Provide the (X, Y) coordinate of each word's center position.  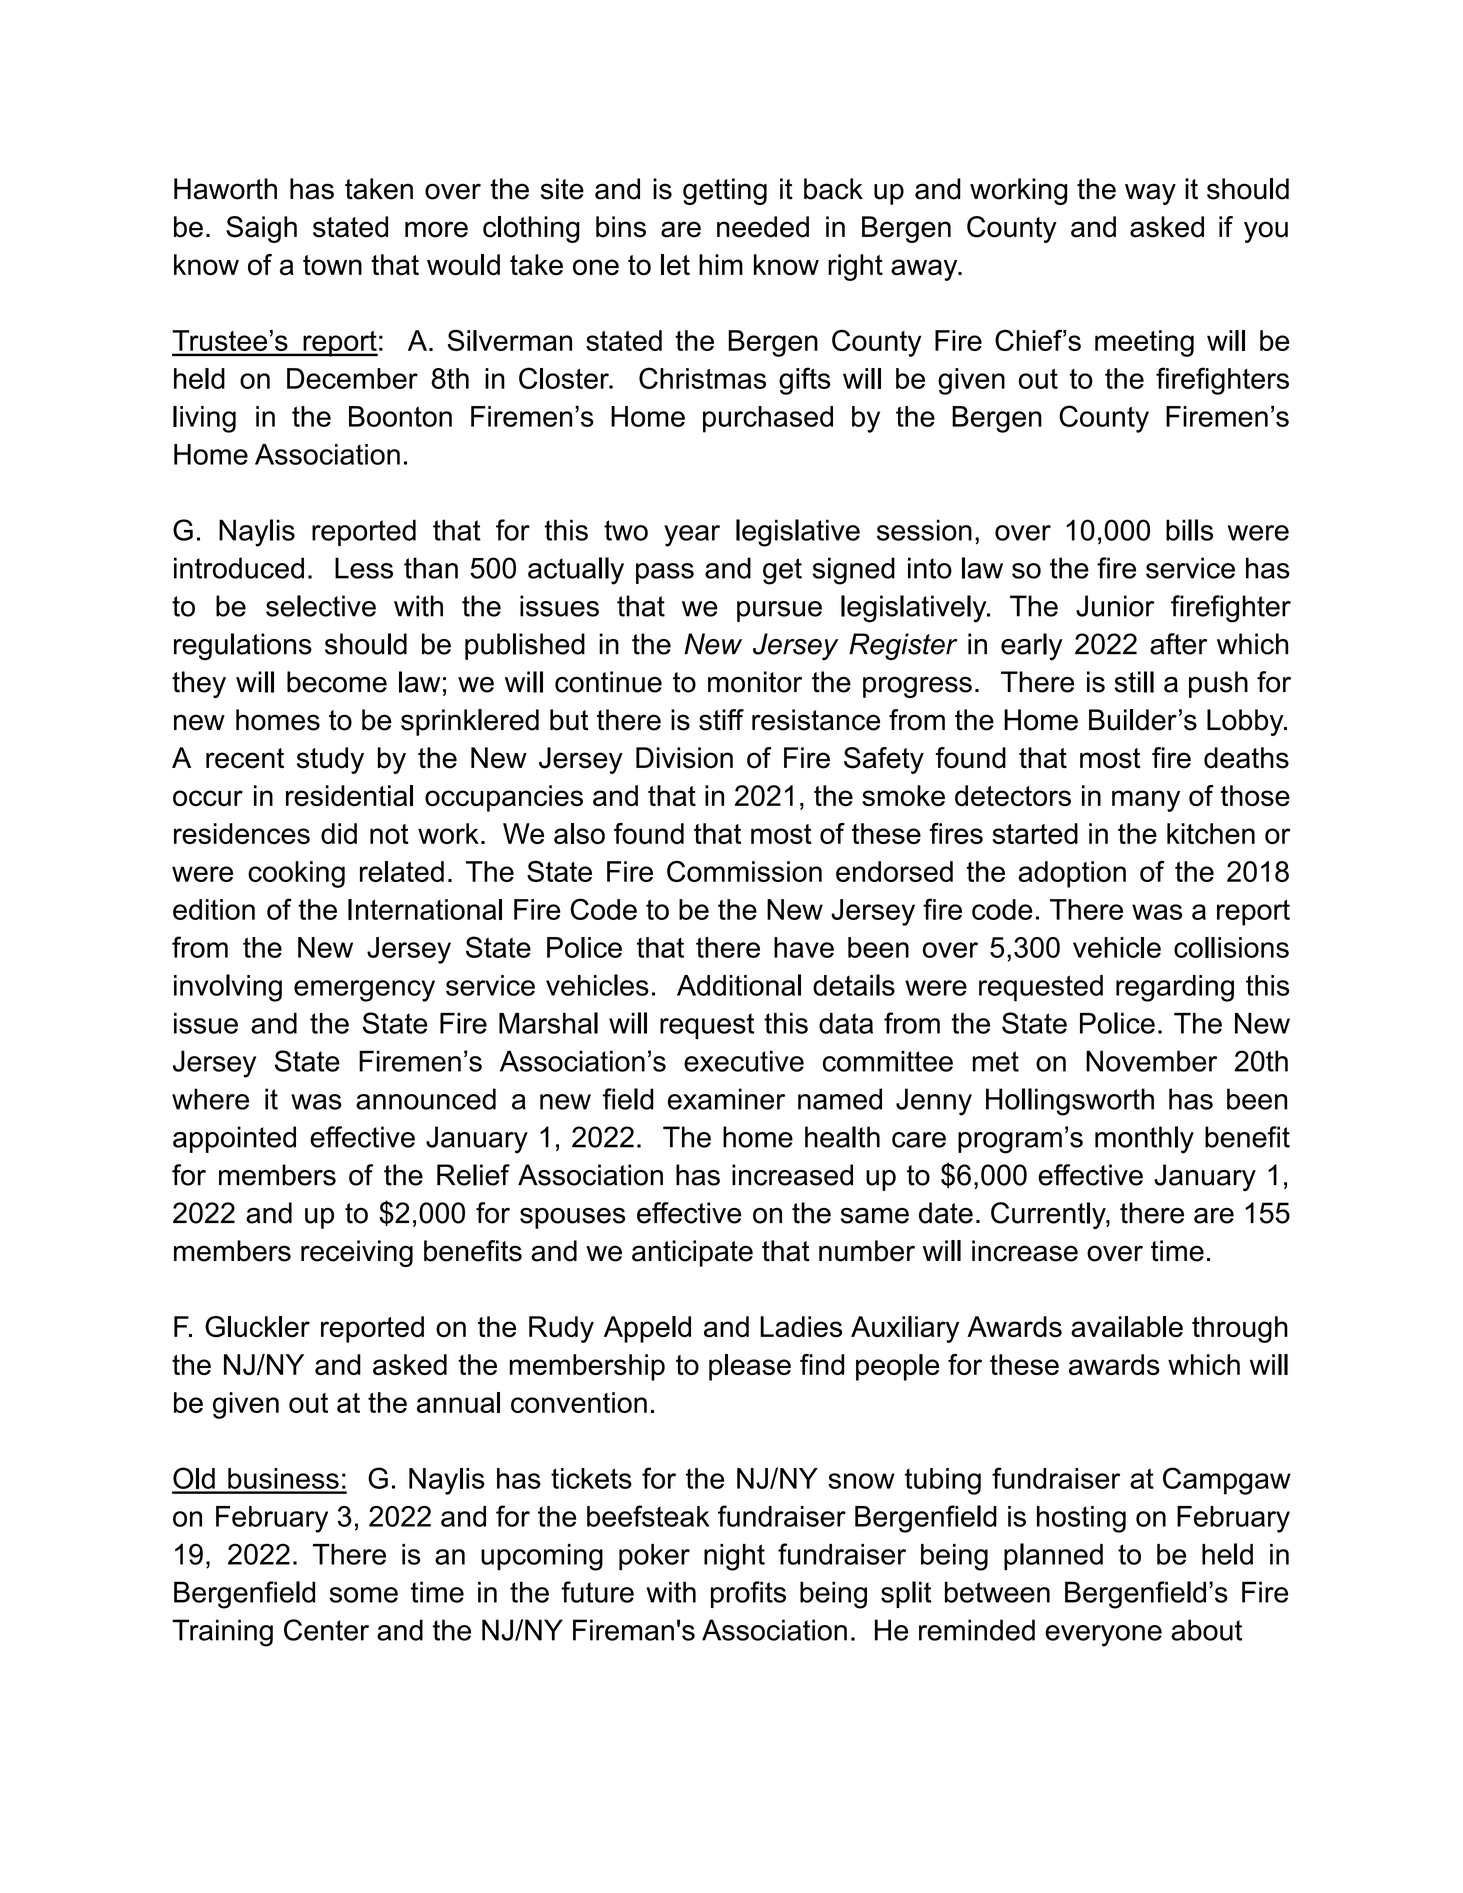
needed (763, 227)
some (363, 1595)
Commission (744, 871)
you (1266, 232)
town (332, 265)
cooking (296, 874)
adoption (1072, 874)
